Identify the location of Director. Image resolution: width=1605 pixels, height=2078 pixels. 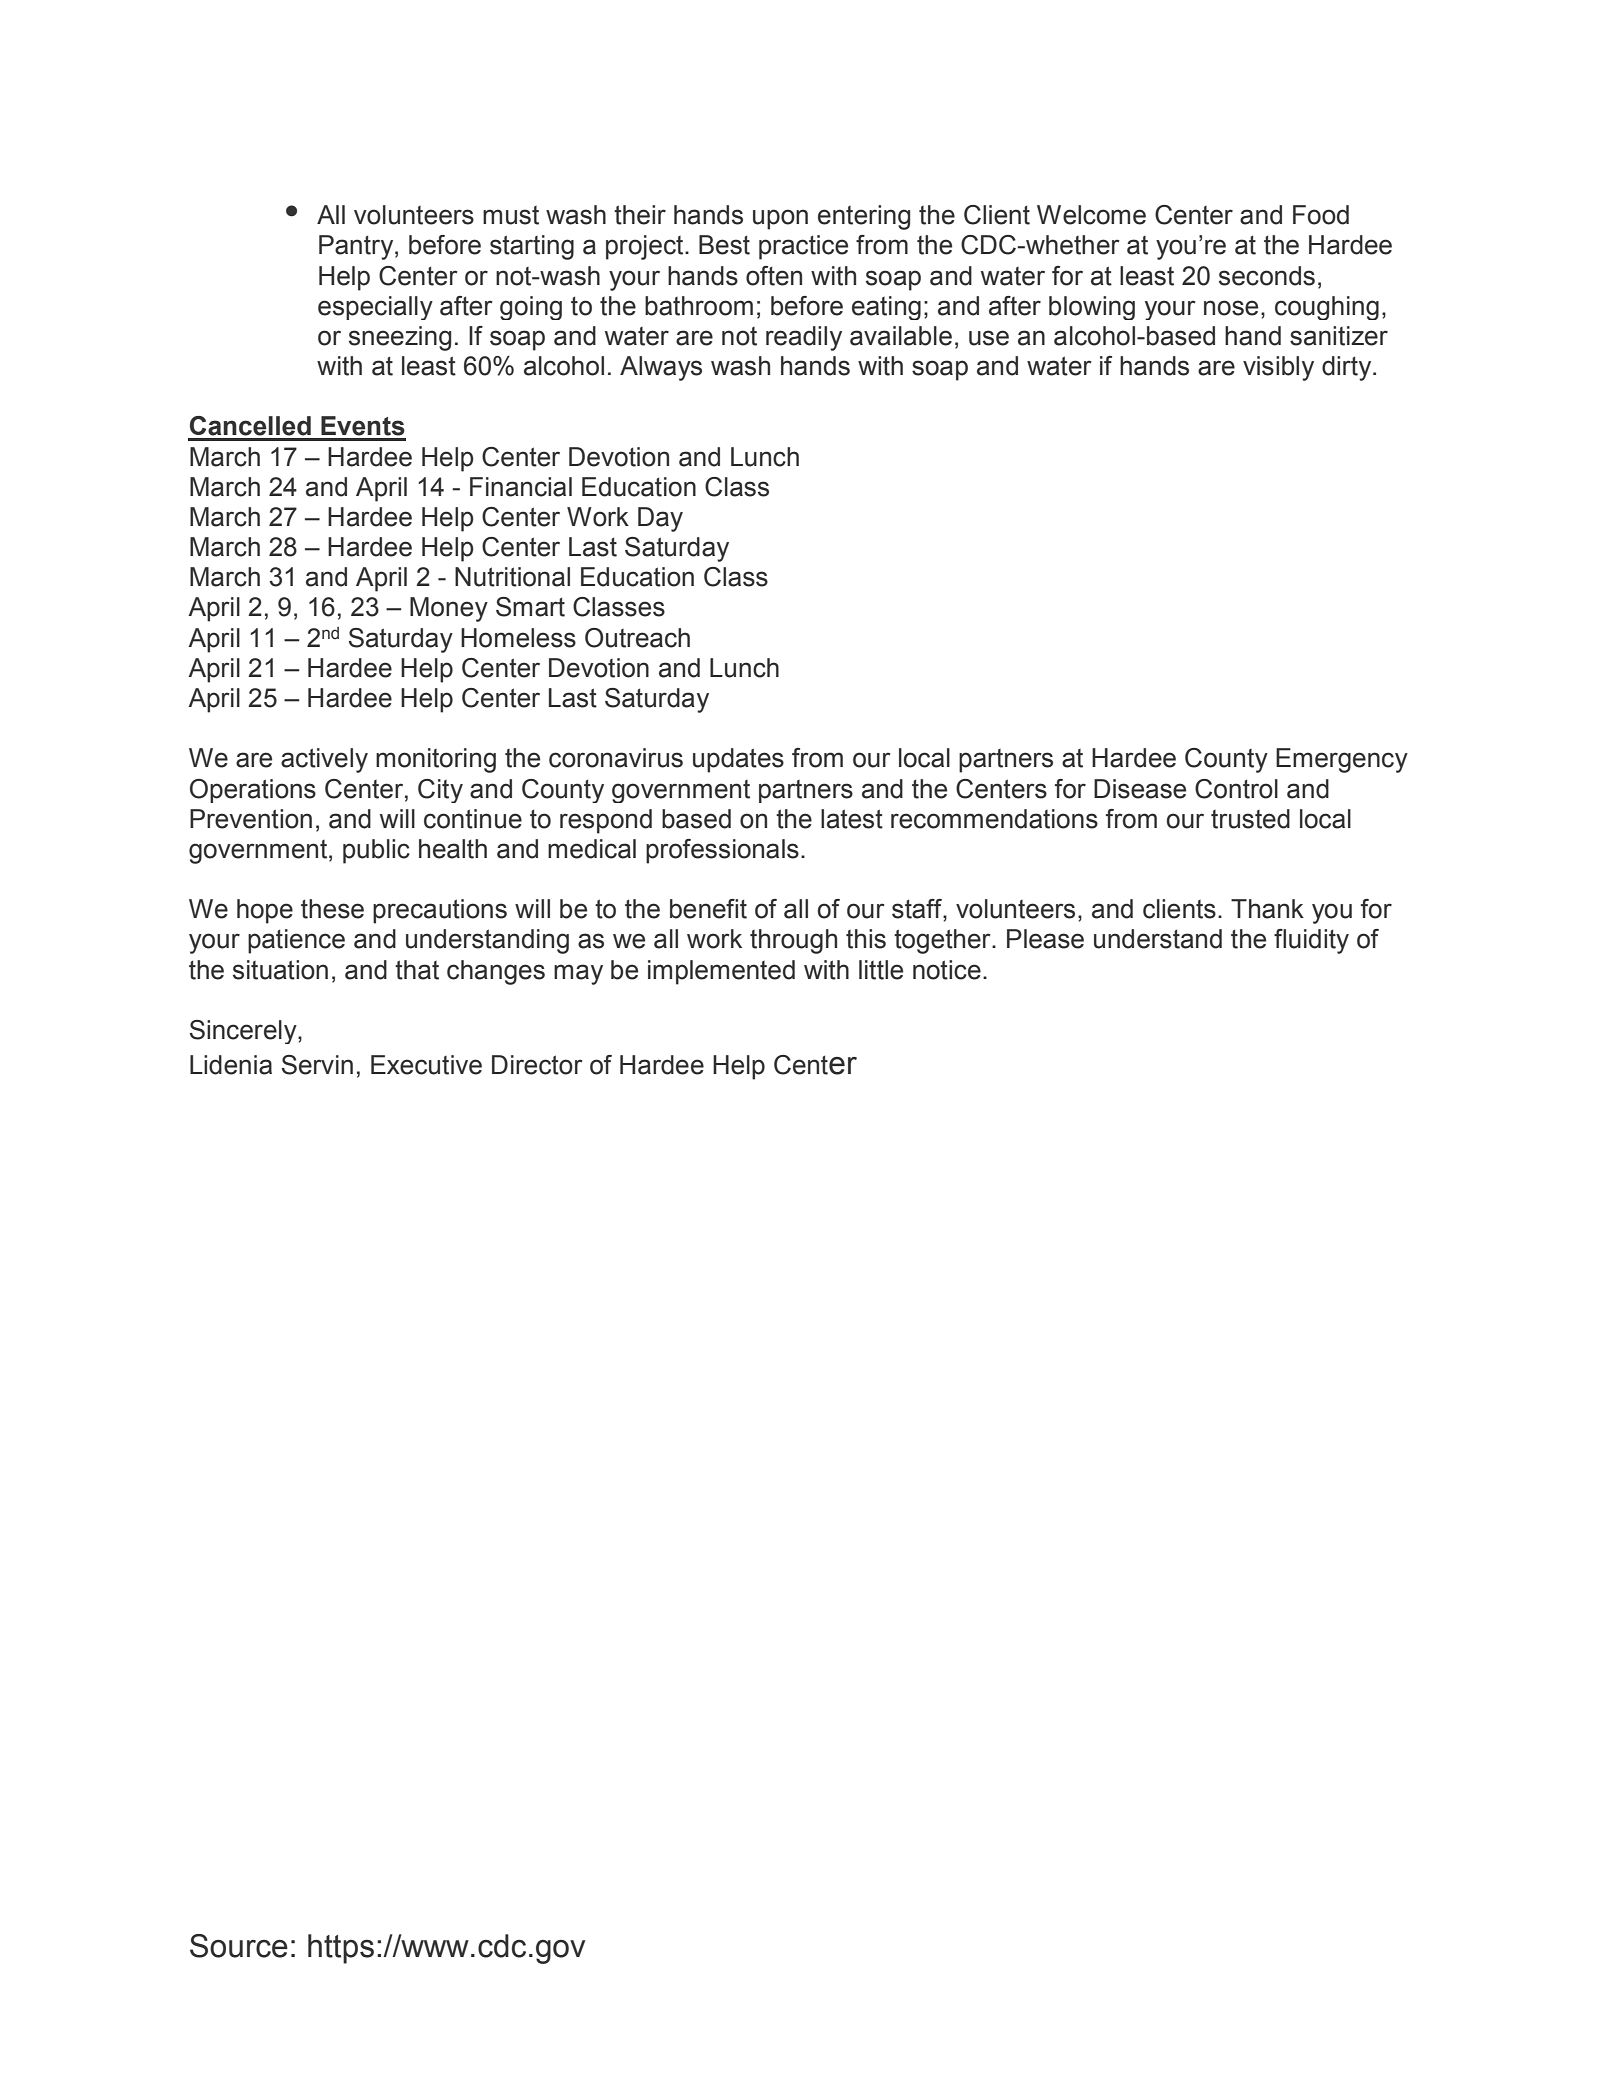
(537, 1065).
